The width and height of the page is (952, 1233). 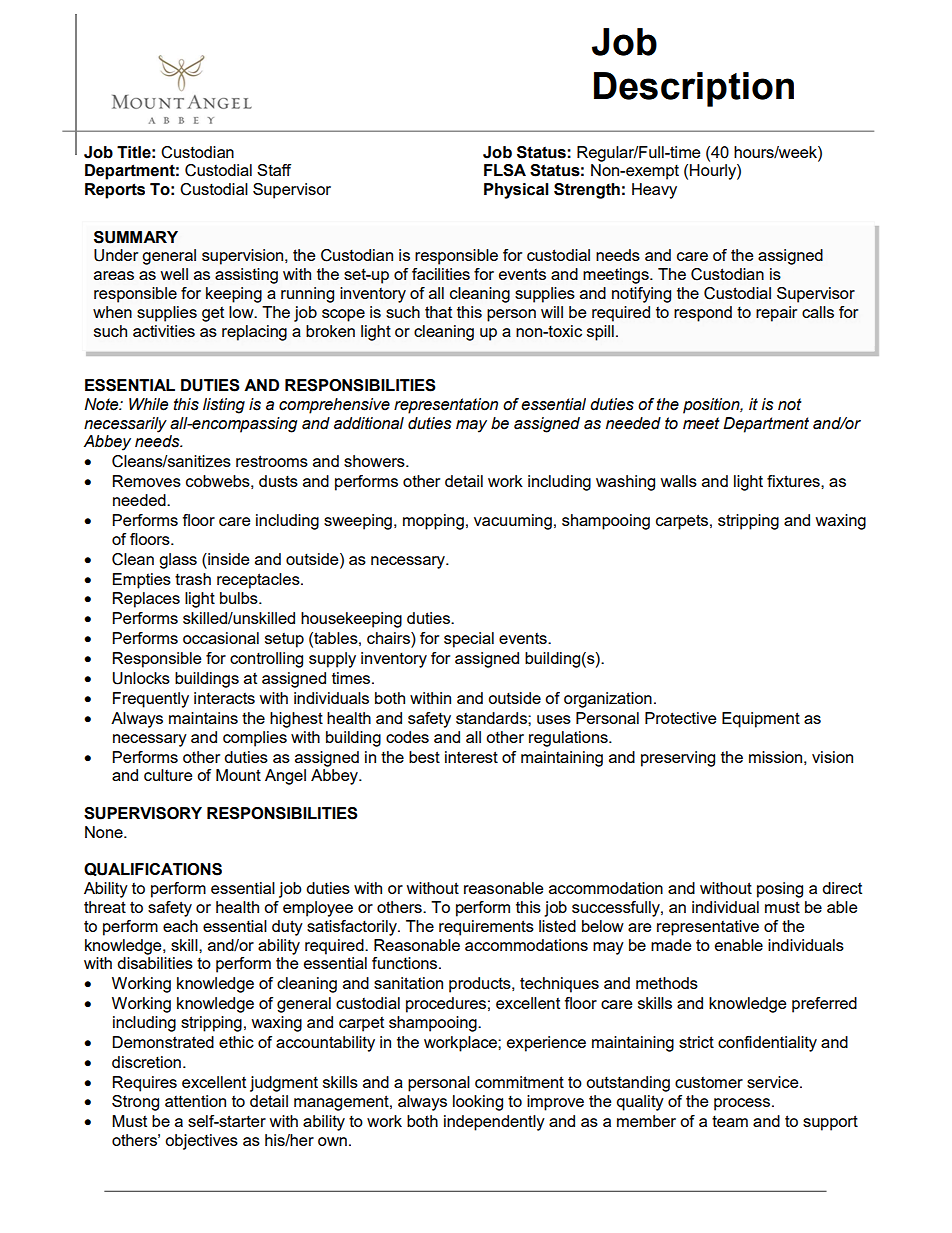 What do you see at coordinates (195, 1101) in the page?
I see `attention` at bounding box center [195, 1101].
